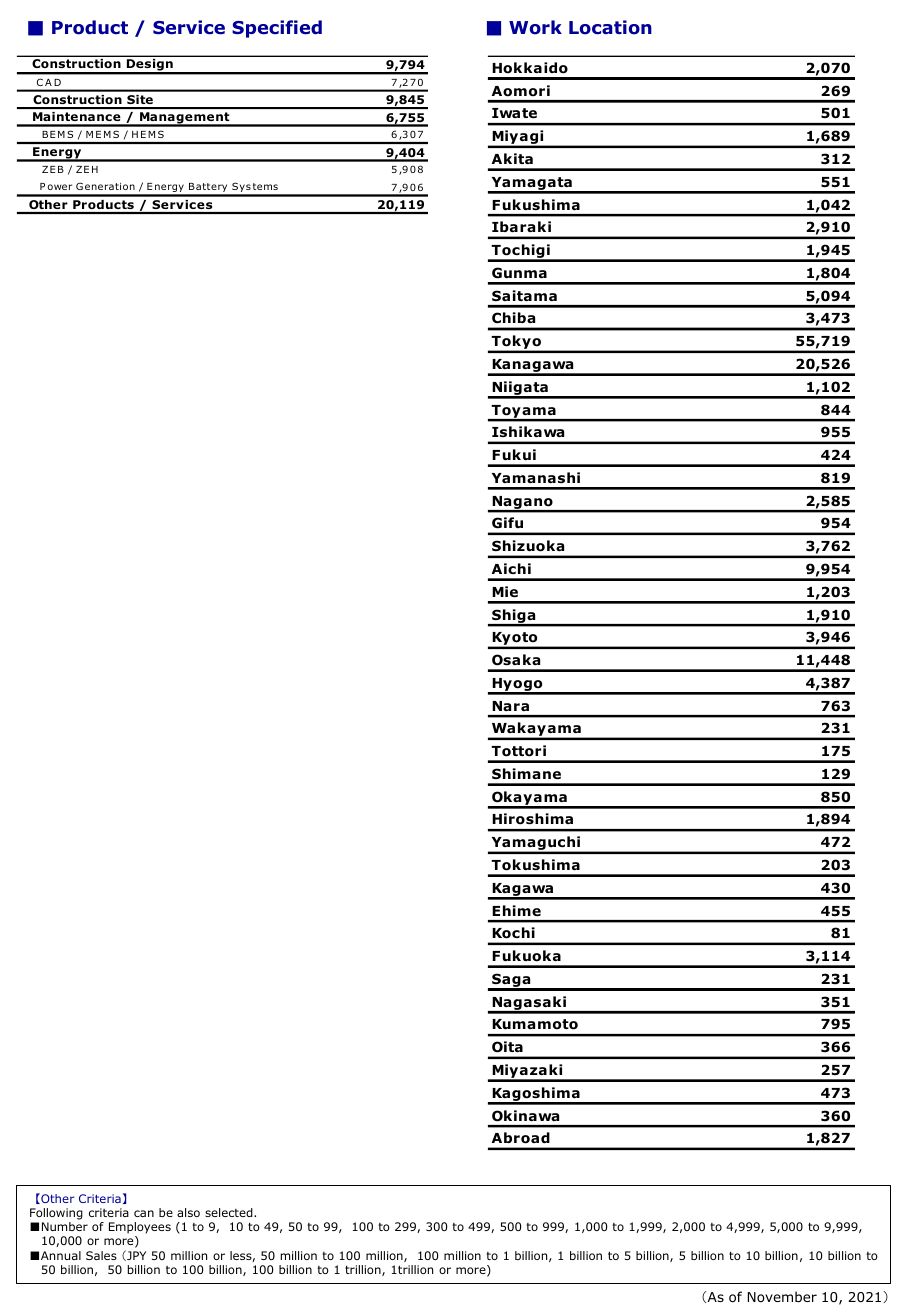 This image has width=911, height=1316. Describe the element at coordinates (528, 431) in the image. I see `Ishikawa` at that location.
